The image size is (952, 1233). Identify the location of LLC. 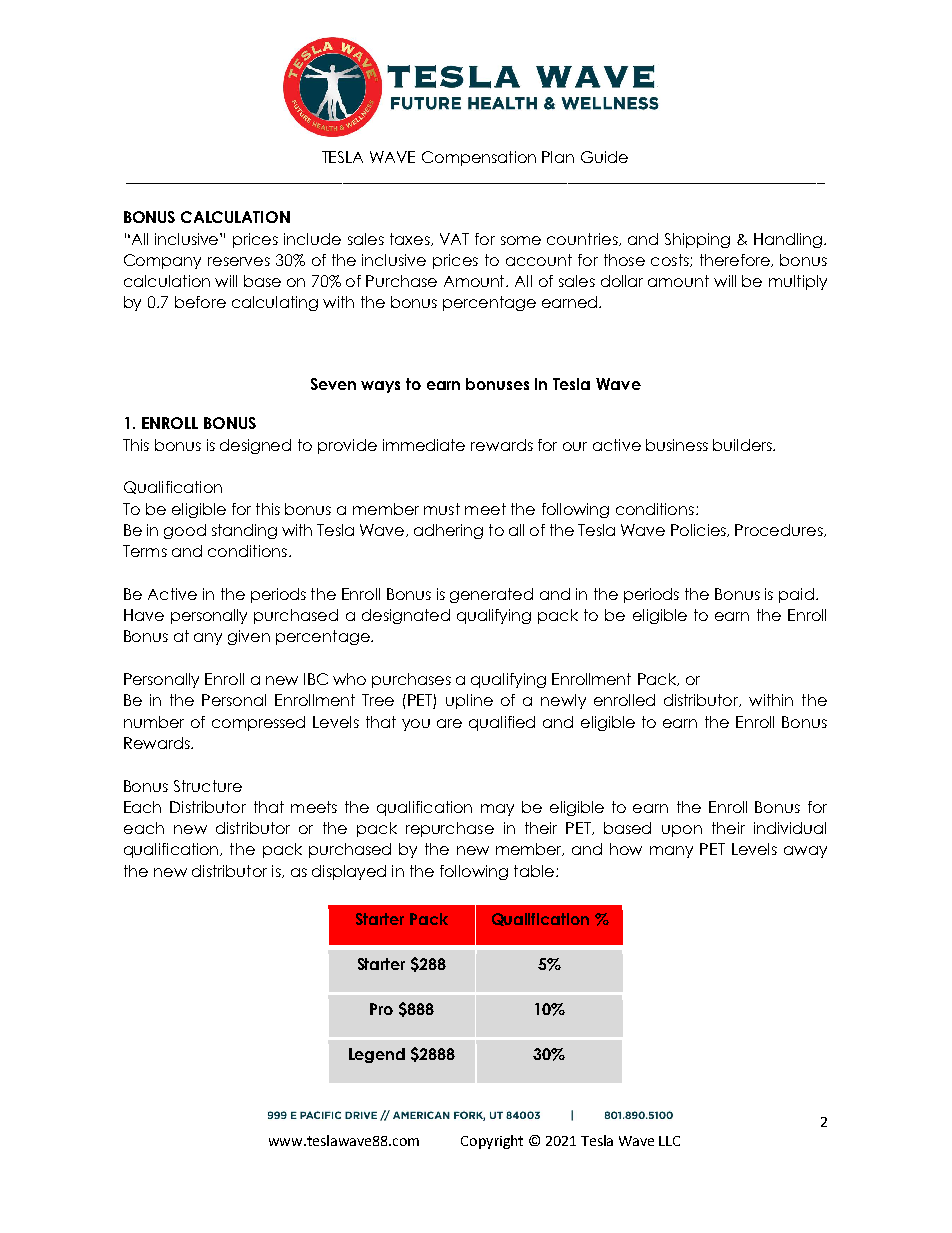
(669, 1141).
